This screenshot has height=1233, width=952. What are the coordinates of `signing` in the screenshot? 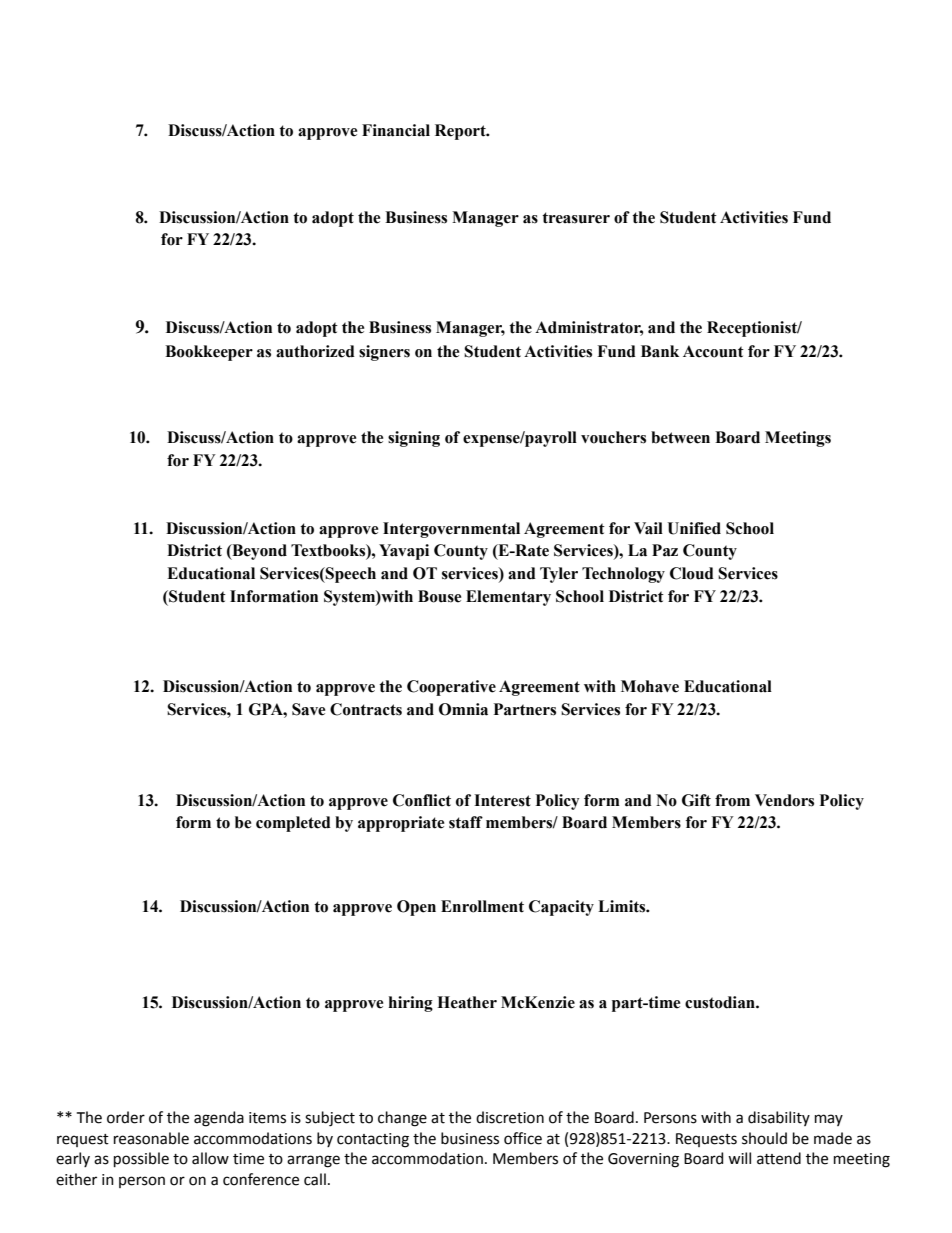 It's located at (414, 439).
